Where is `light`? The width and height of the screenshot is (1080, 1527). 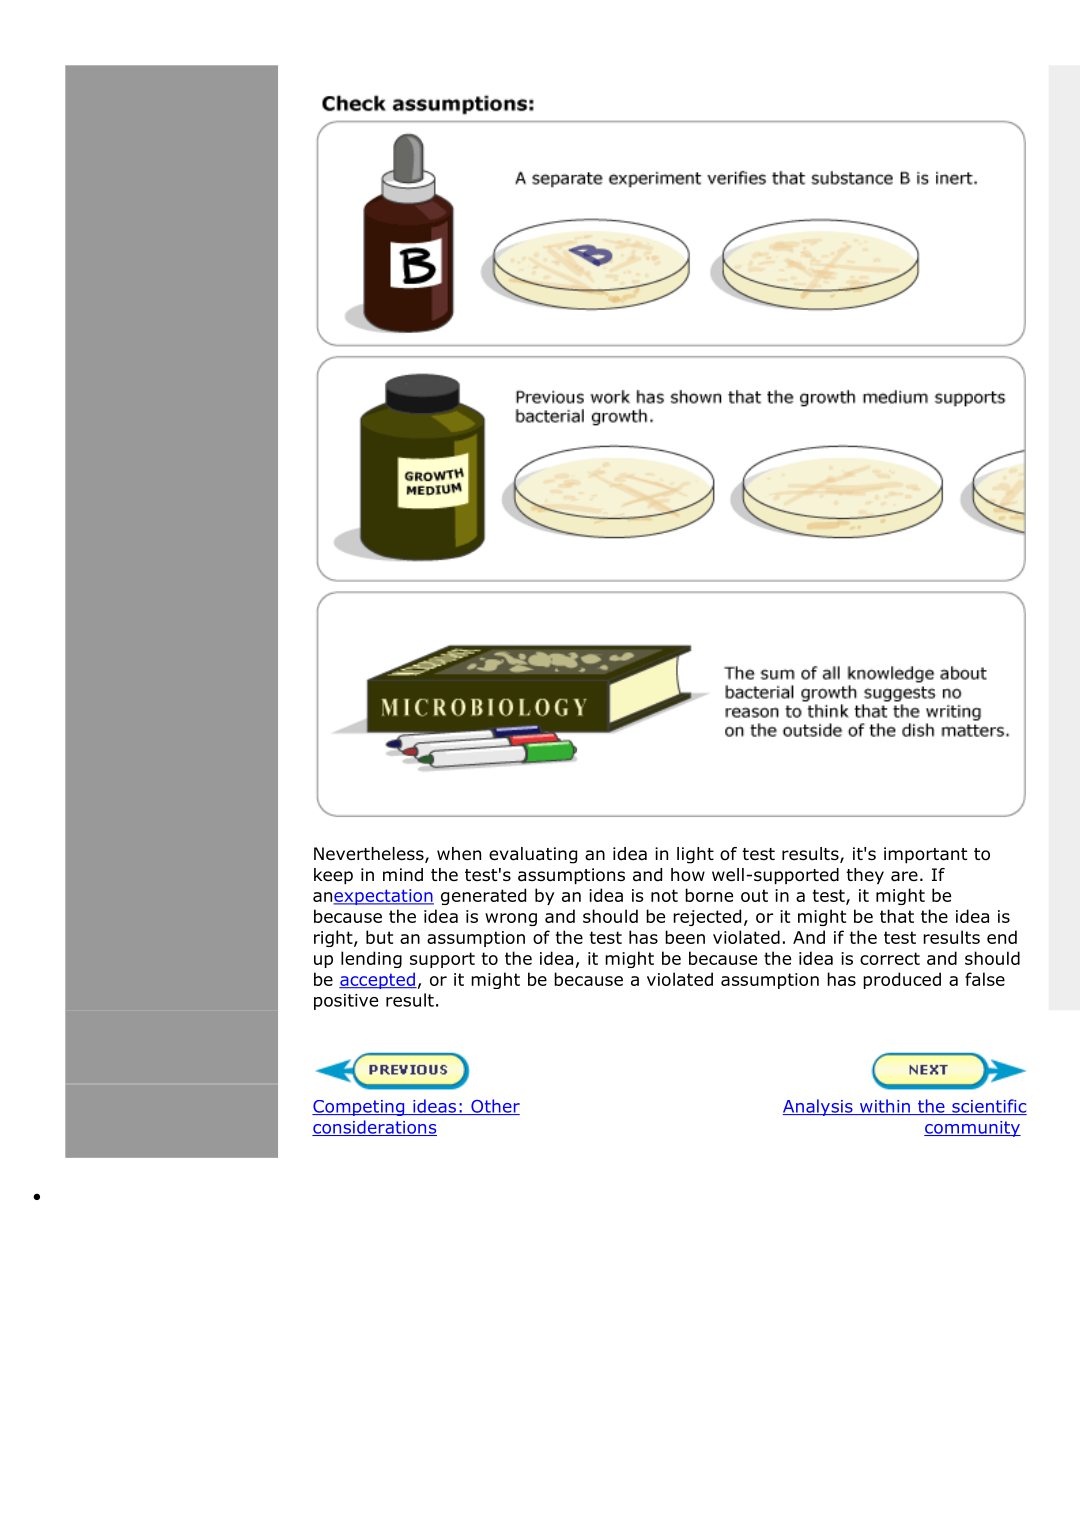 light is located at coordinates (695, 855).
